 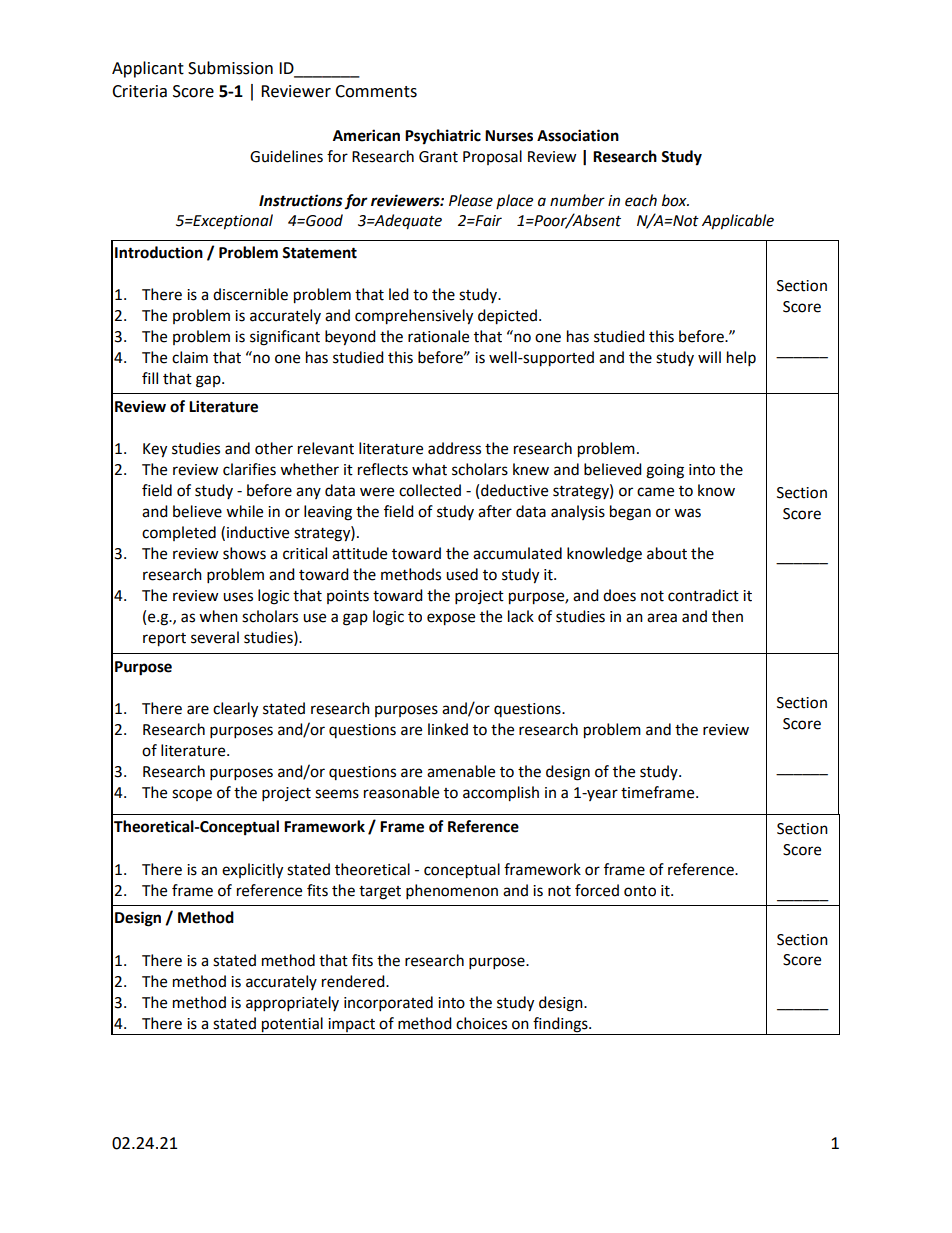 I want to click on appropriately, so click(x=292, y=1004).
